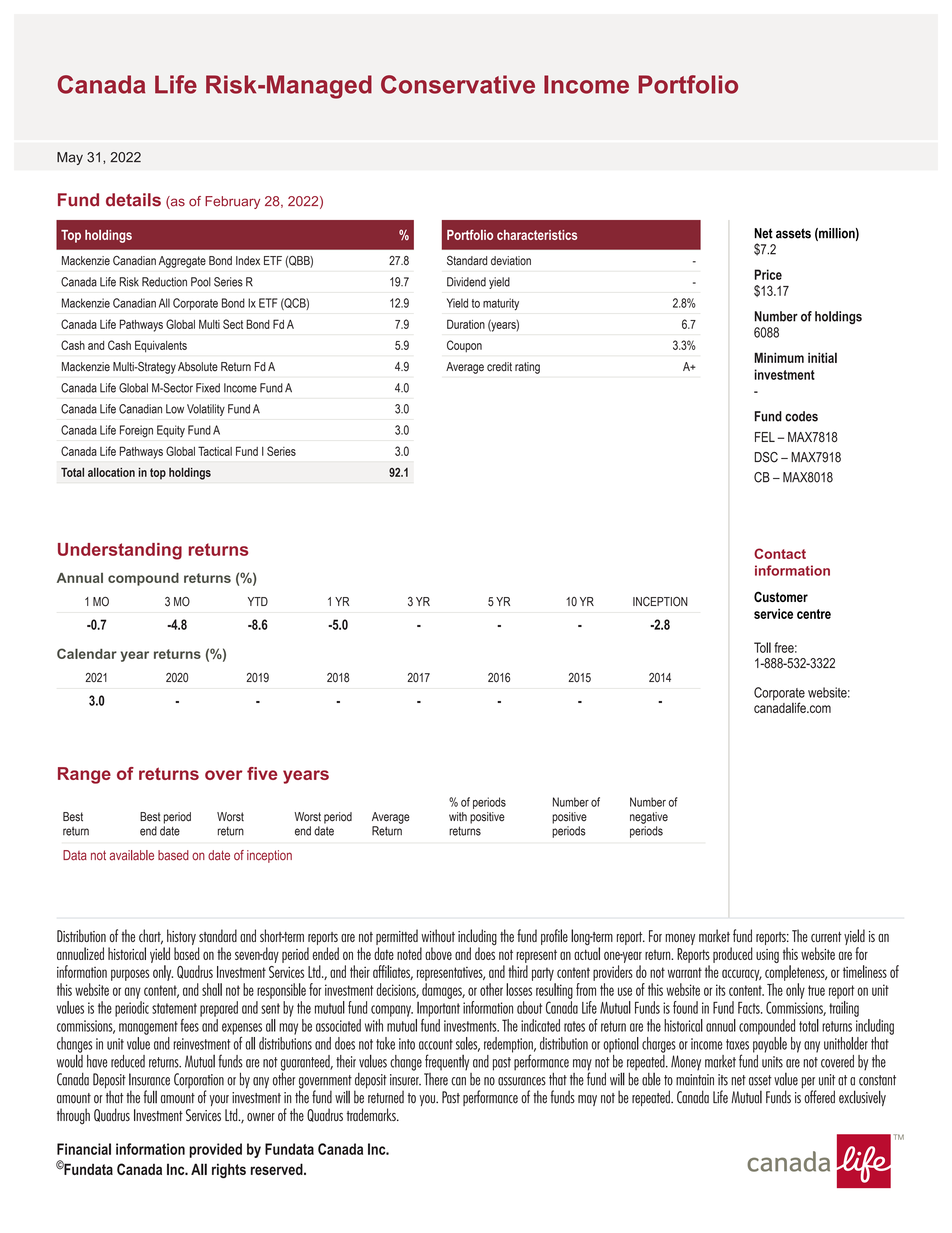 The height and width of the page is (1233, 952). Describe the element at coordinates (181, 937) in the page. I see `history` at that location.
